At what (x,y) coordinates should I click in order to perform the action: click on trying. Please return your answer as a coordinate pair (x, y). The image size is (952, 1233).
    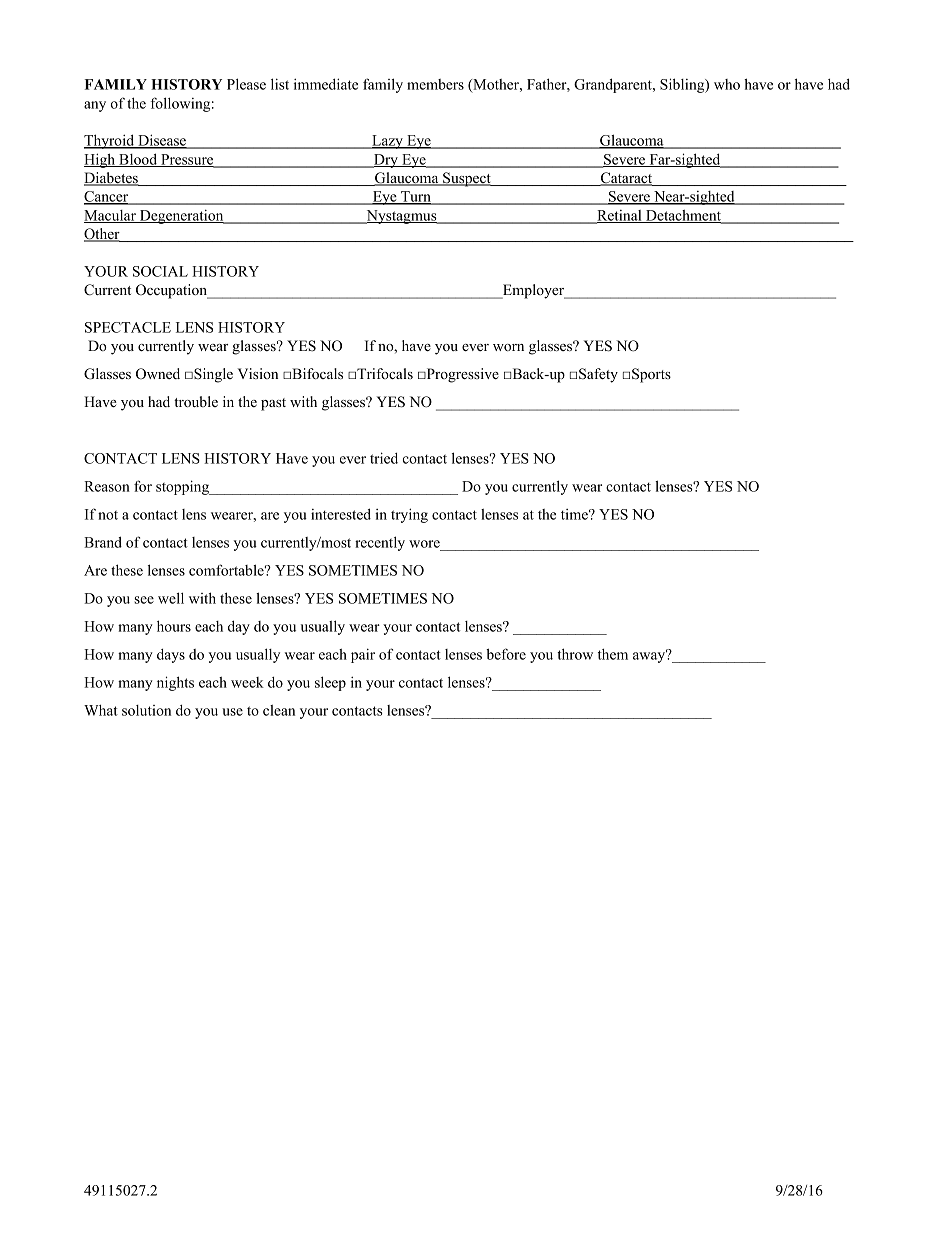
    Looking at the image, I should click on (409, 515).
